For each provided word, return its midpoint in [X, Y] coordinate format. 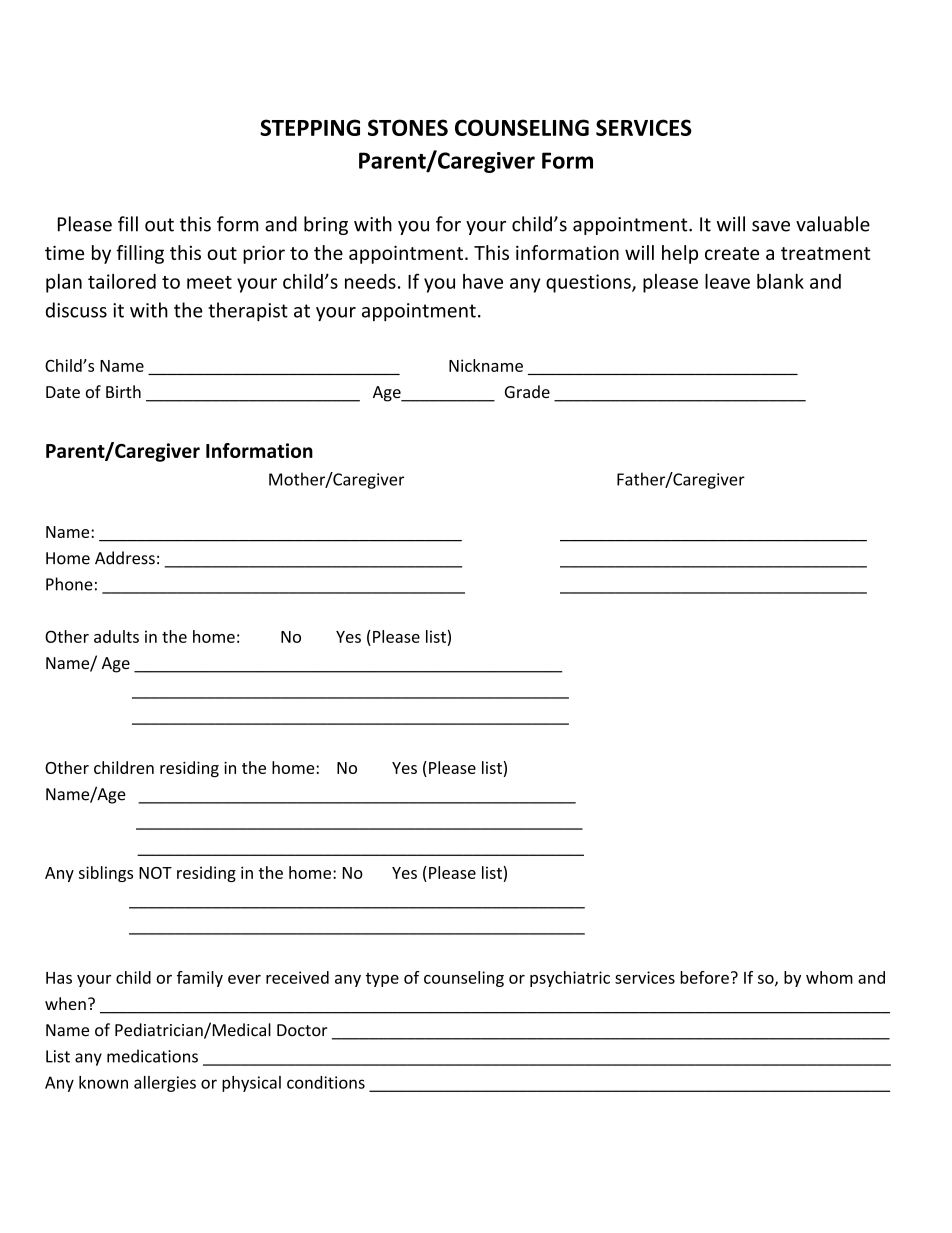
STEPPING [310, 127]
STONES [408, 127]
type [382, 980]
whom [829, 977]
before [704, 977]
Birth [123, 391]
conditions [326, 1082]
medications [152, 1056]
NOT [155, 873]
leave [727, 281]
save [771, 226]
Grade [527, 391]
